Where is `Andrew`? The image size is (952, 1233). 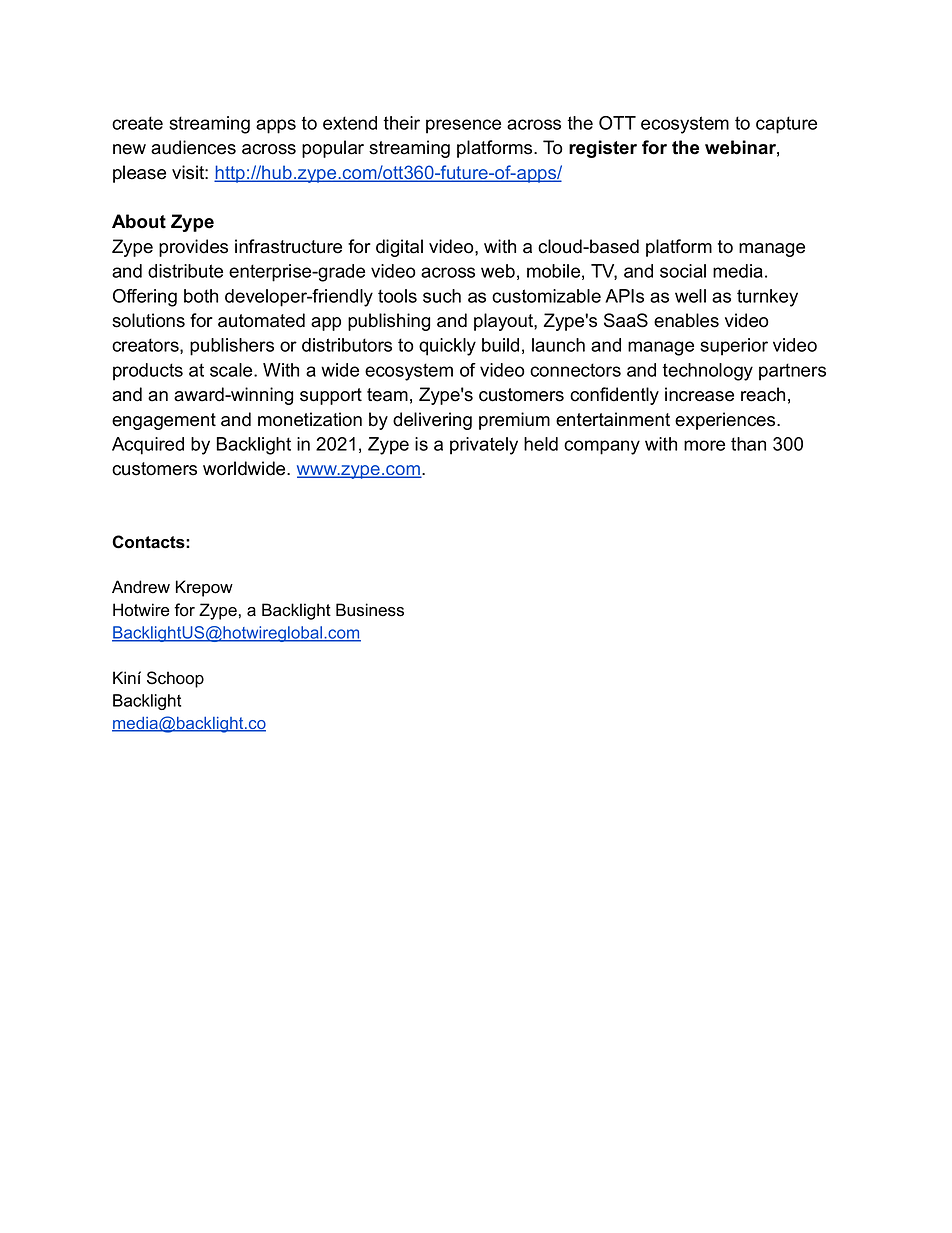
Andrew is located at coordinates (141, 587).
